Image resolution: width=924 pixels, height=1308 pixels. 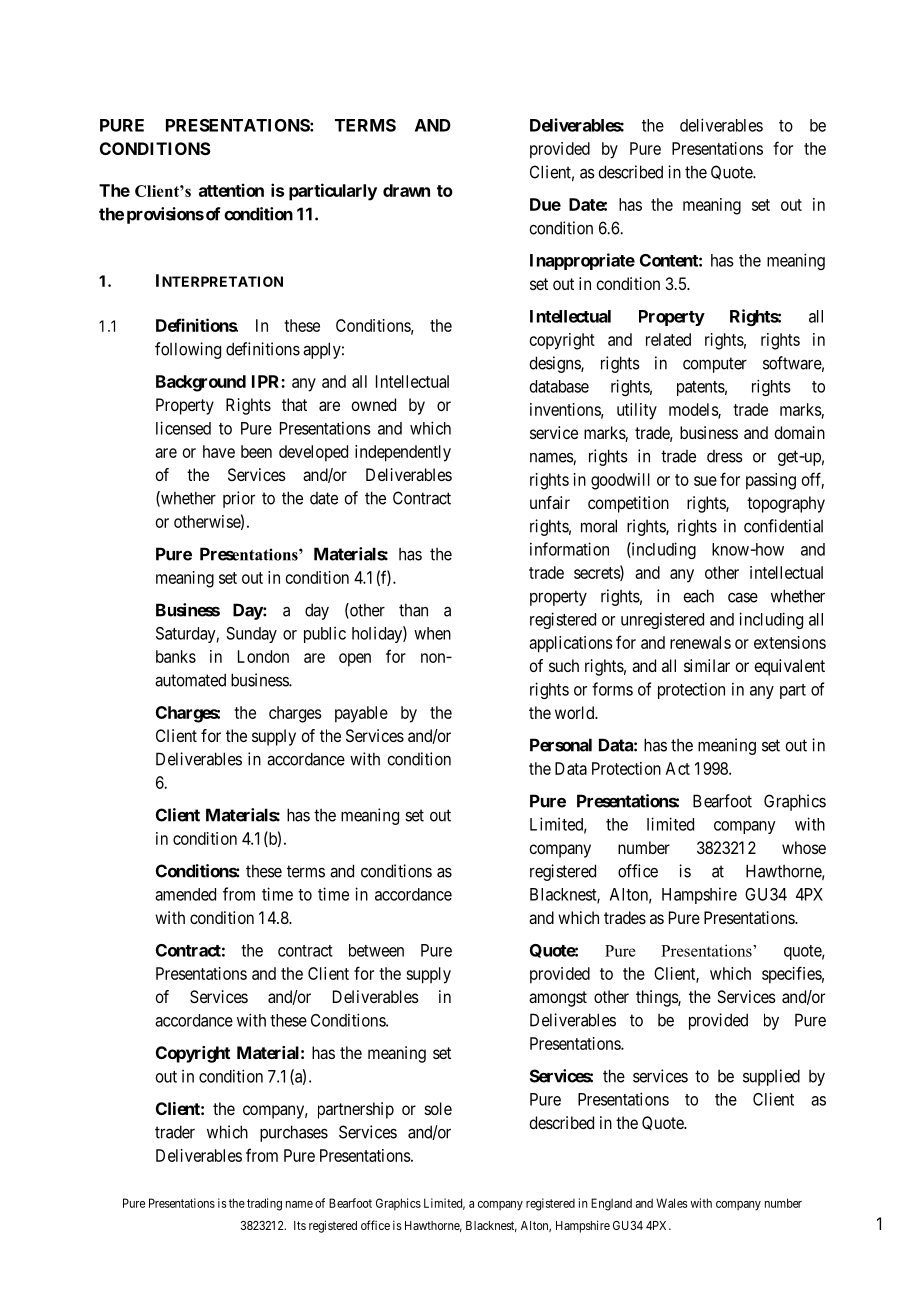 What do you see at coordinates (231, 190) in the screenshot?
I see `attention` at bounding box center [231, 190].
